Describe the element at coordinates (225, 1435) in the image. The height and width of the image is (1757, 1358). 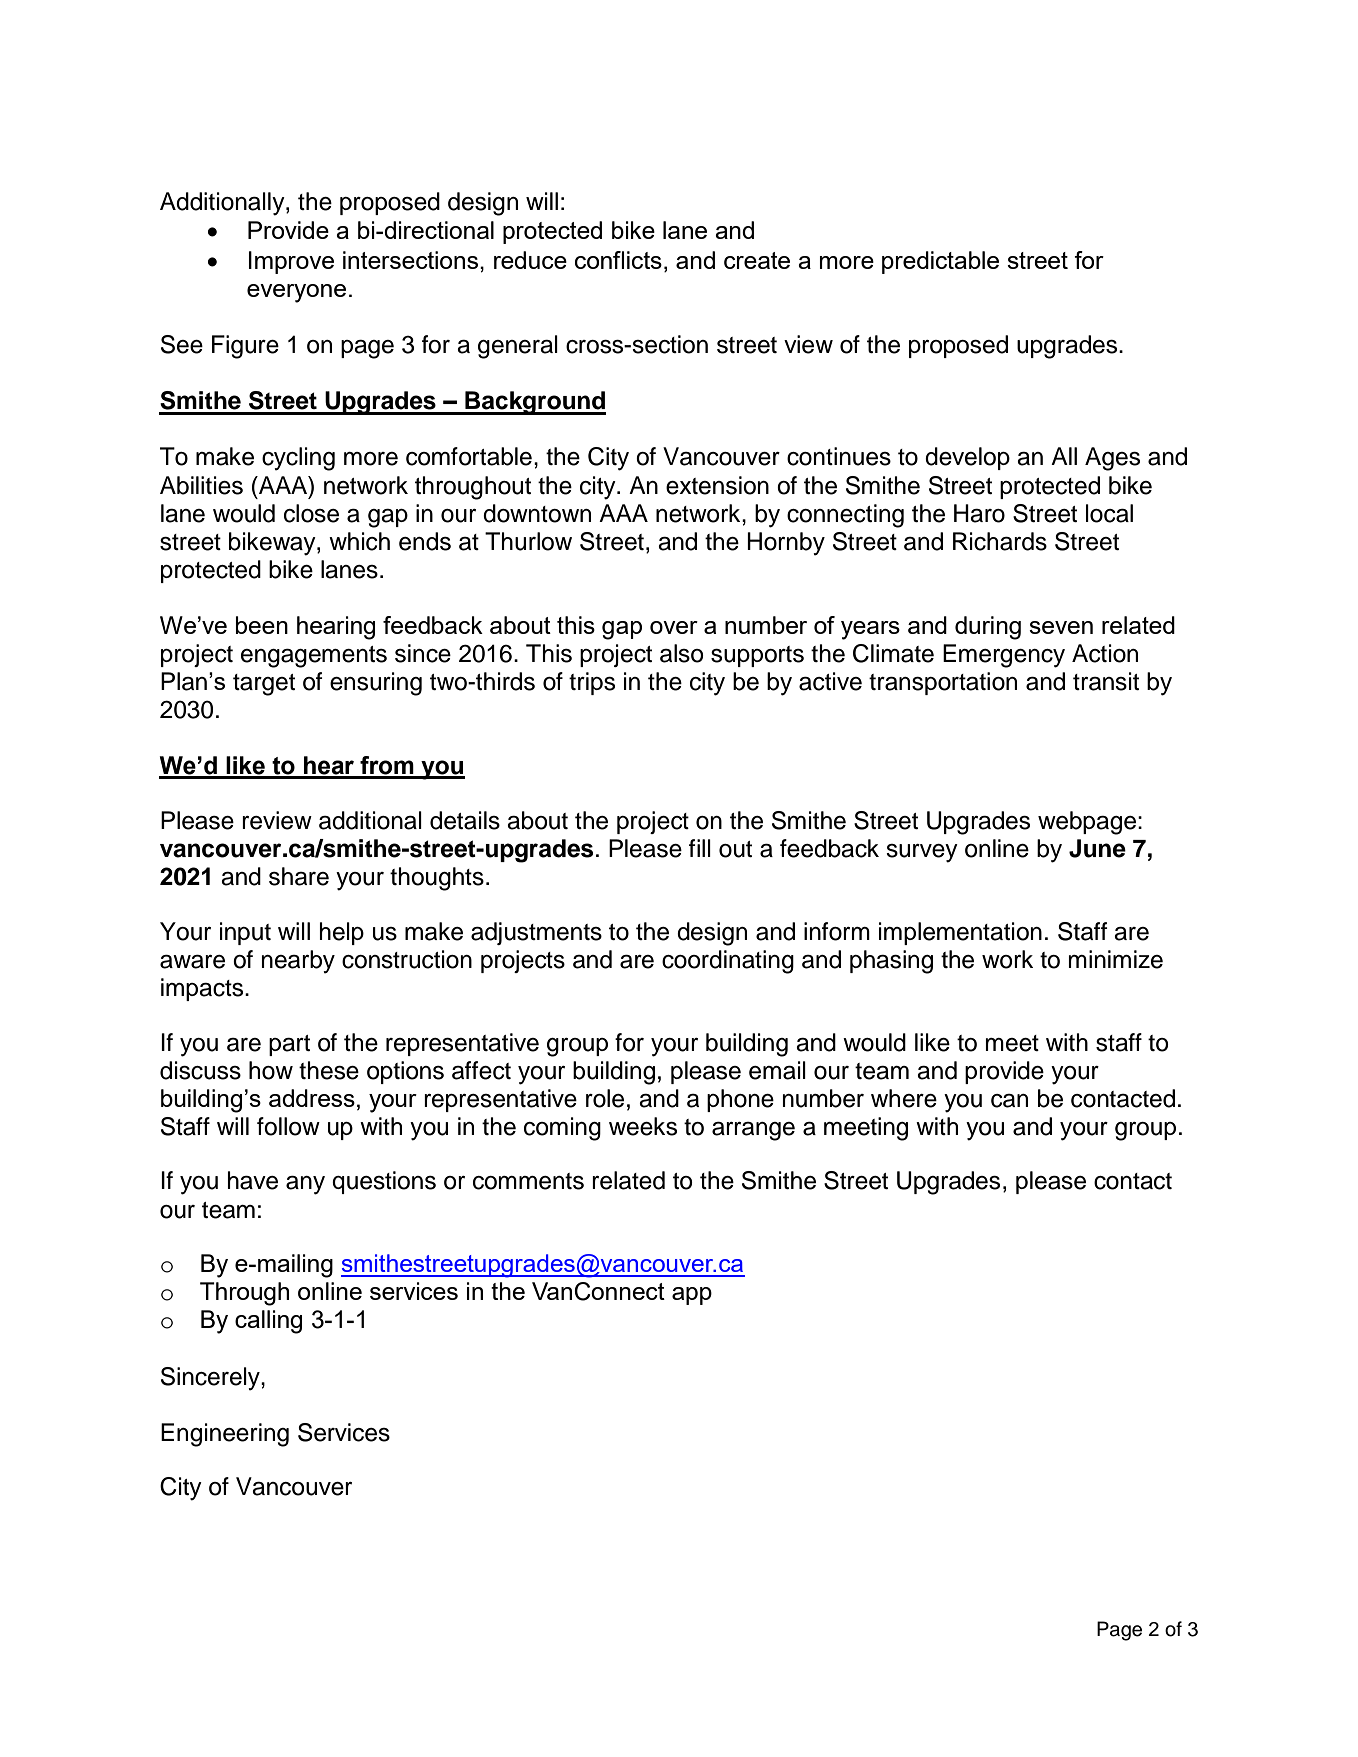
I see `Engineering` at that location.
